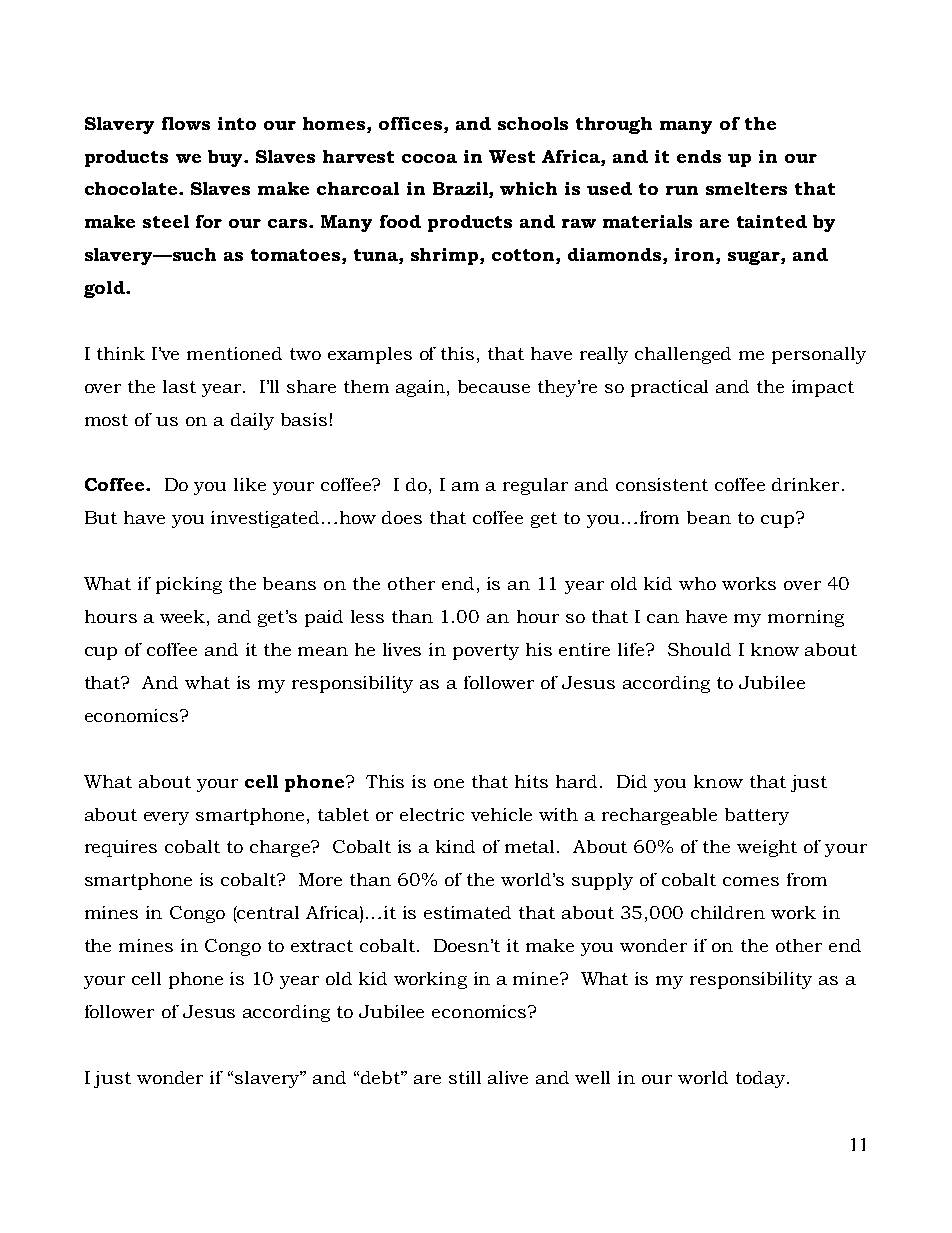 This screenshot has height=1233, width=952. I want to click on regular, so click(535, 486).
